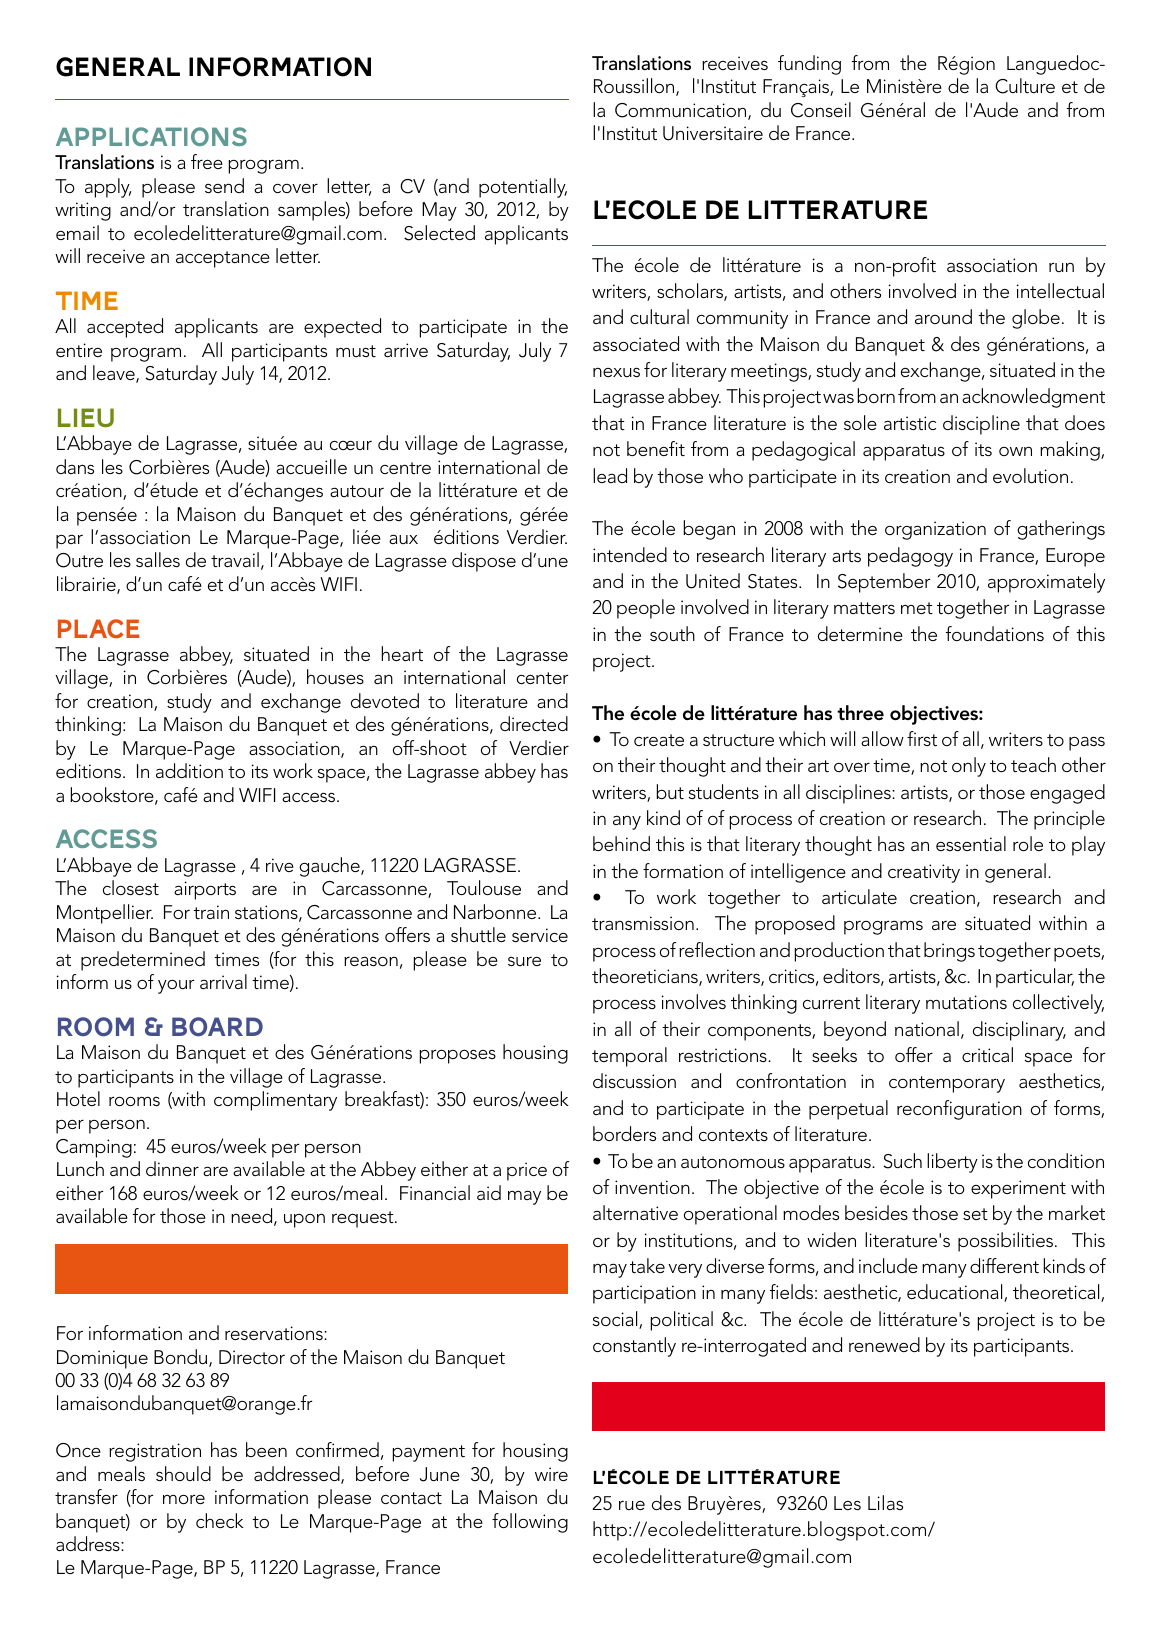  I want to click on liberty, so click(952, 1163).
